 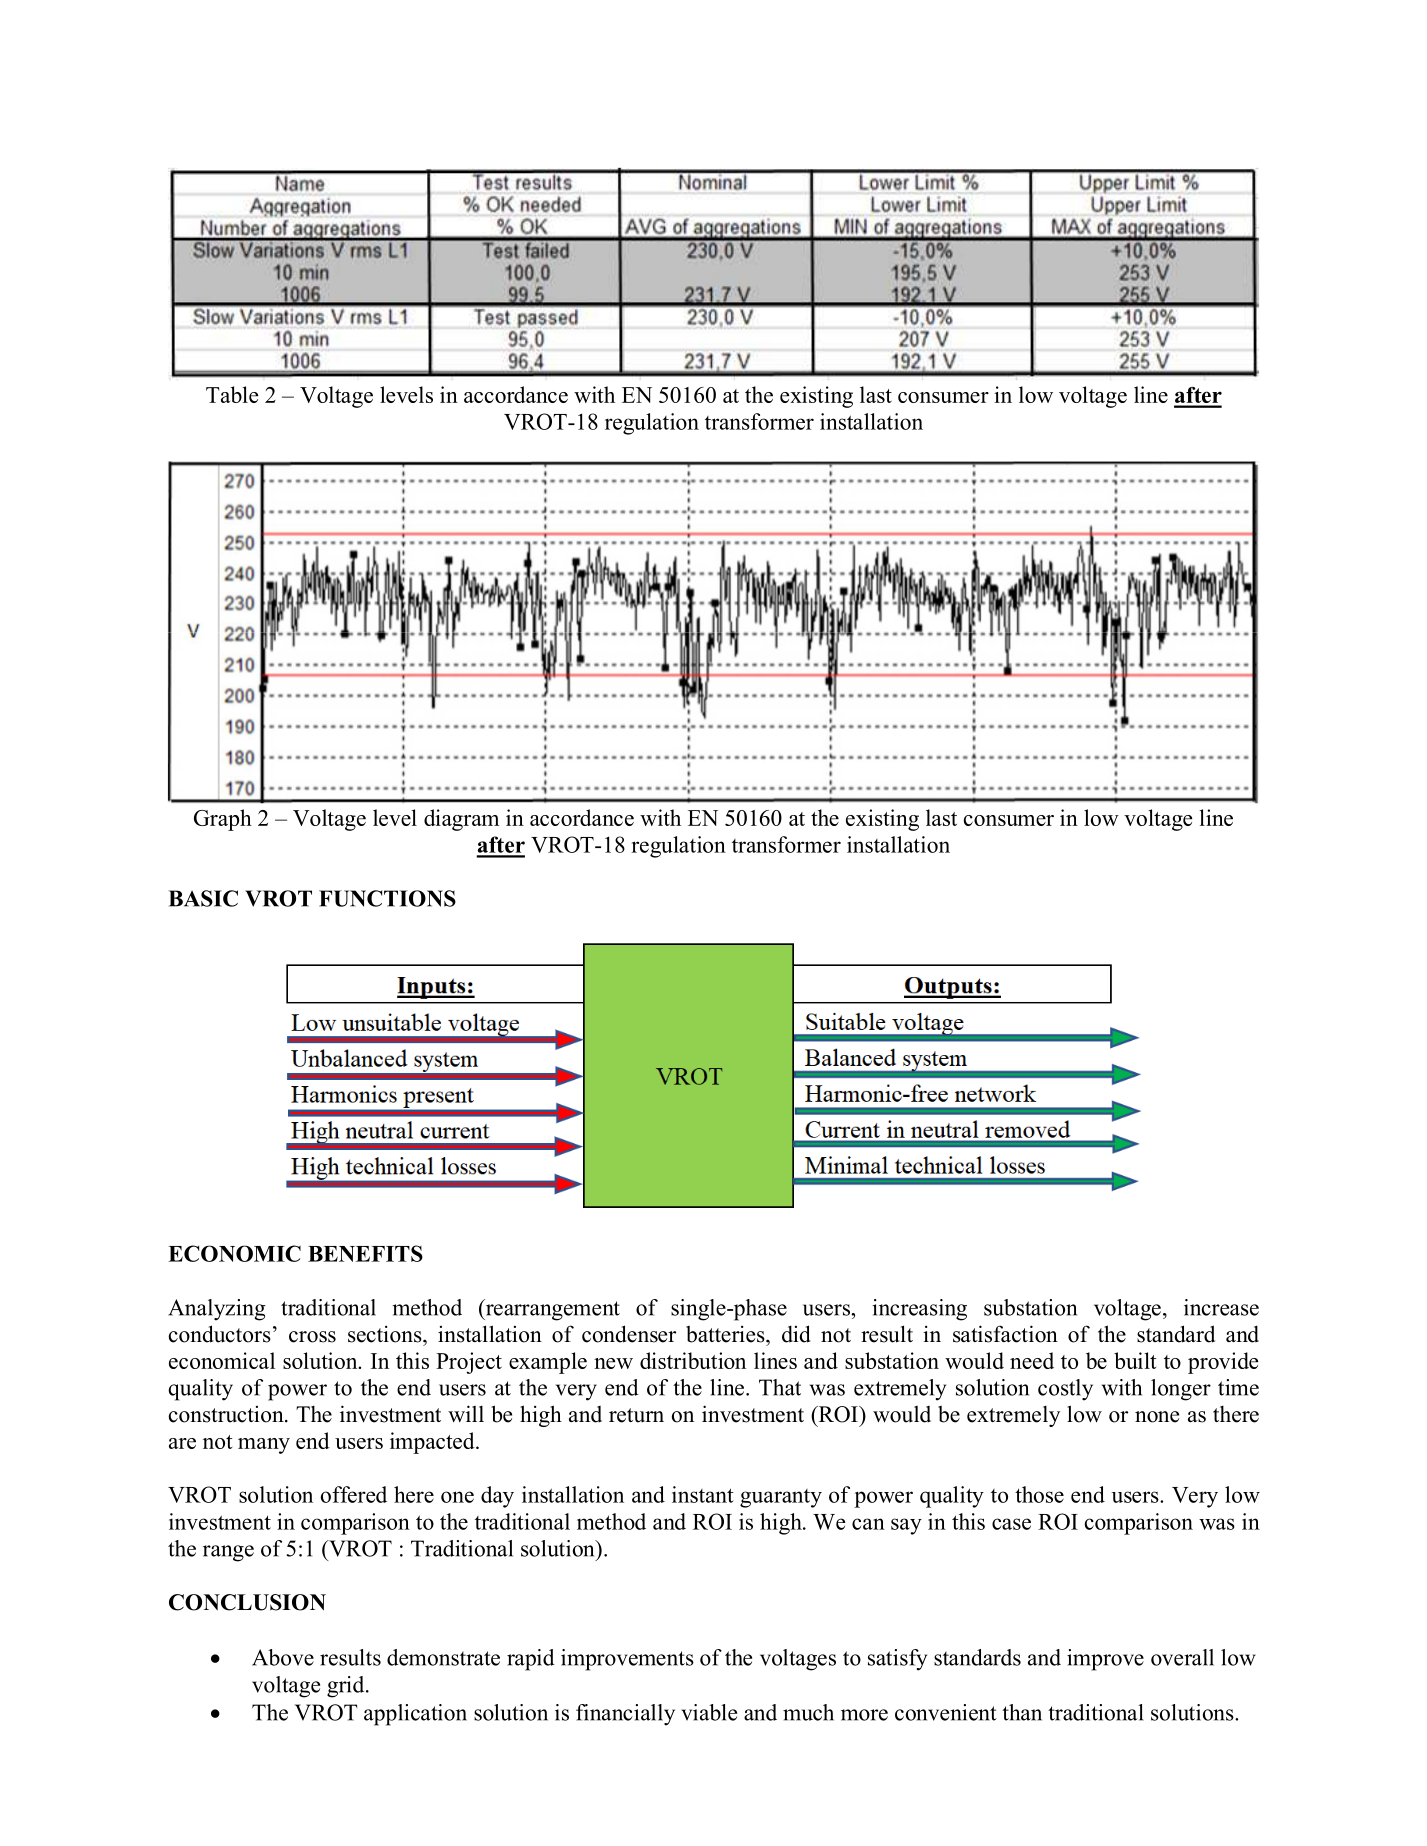 What do you see at coordinates (461, 820) in the page?
I see `diagram` at bounding box center [461, 820].
